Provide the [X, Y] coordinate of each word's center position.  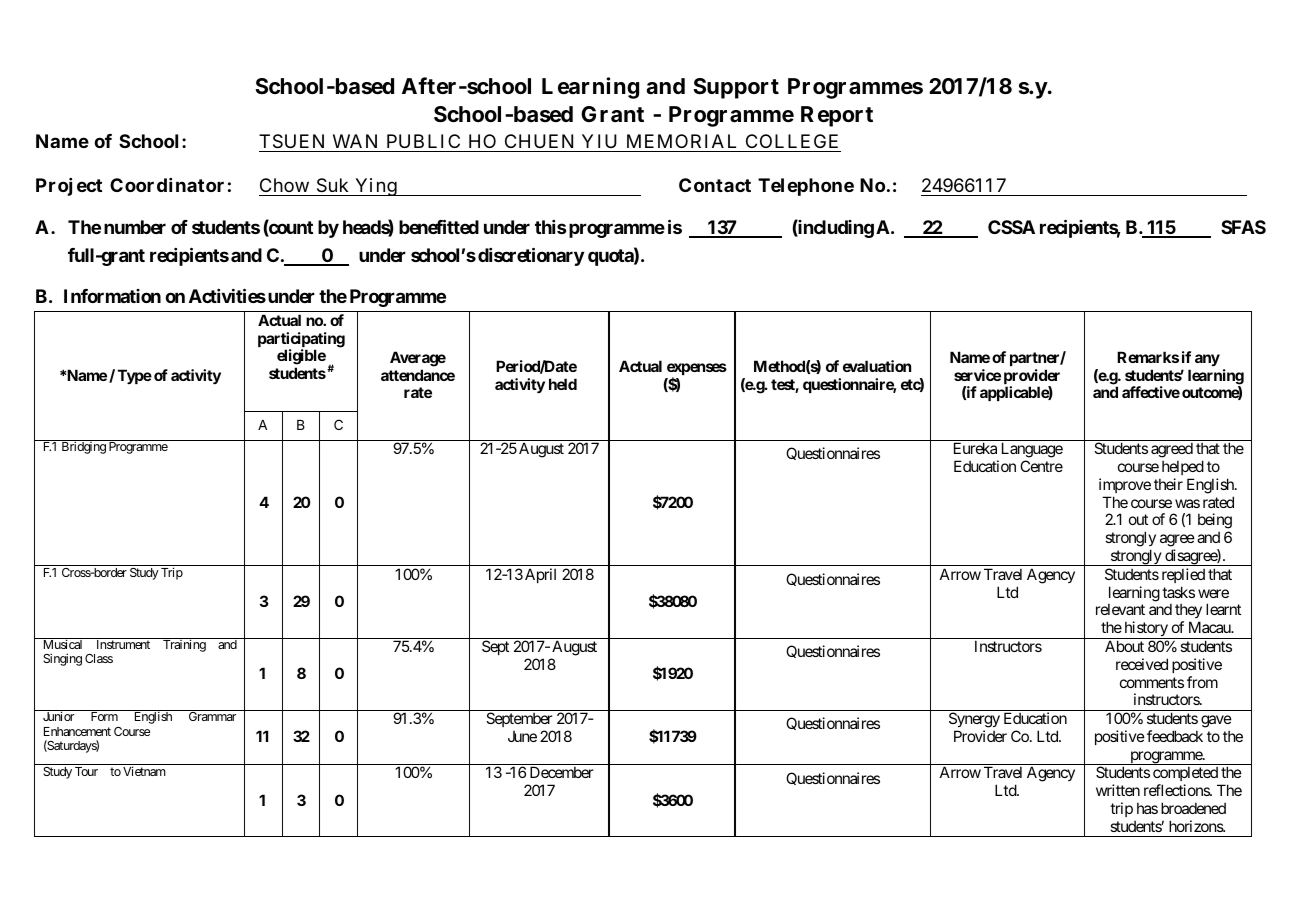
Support [736, 88]
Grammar [212, 716]
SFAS [1243, 227]
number [135, 227]
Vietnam [144, 771]
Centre [1041, 466]
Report [837, 116]
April [540, 575]
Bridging [84, 447]
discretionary [531, 256]
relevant [1120, 609]
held [563, 384]
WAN [355, 141]
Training [184, 645]
